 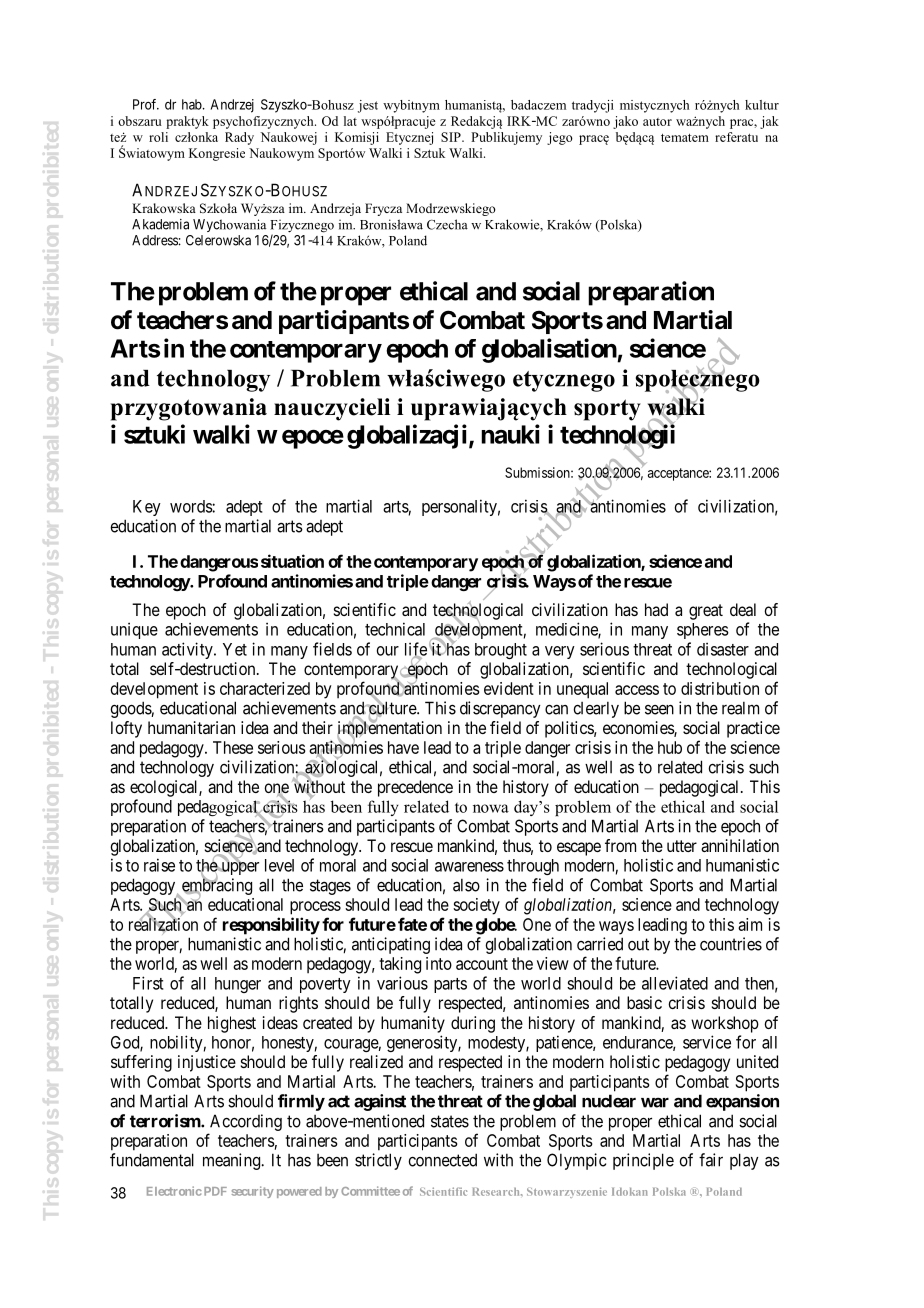 What do you see at coordinates (656, 609) in the document?
I see `had` at bounding box center [656, 609].
